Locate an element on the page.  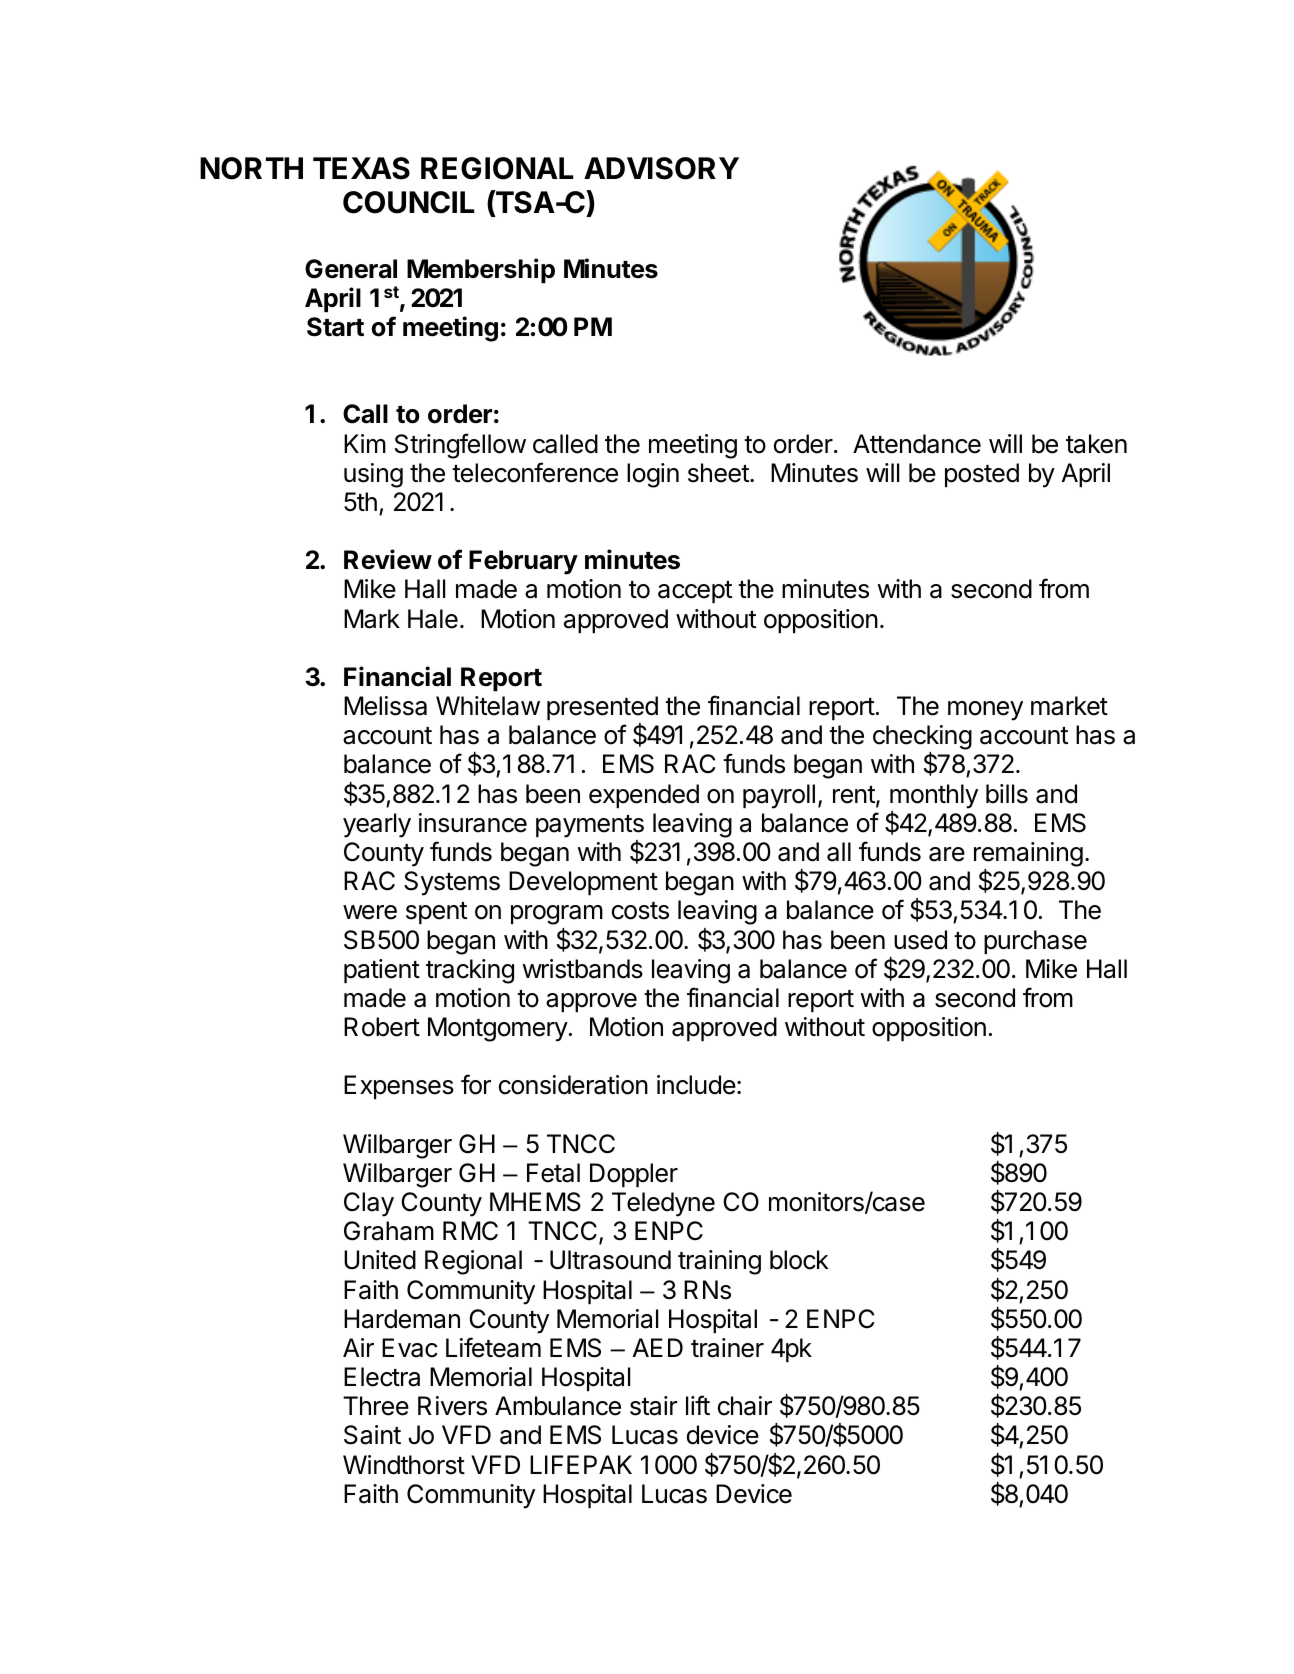
Three is located at coordinates (376, 1406).
